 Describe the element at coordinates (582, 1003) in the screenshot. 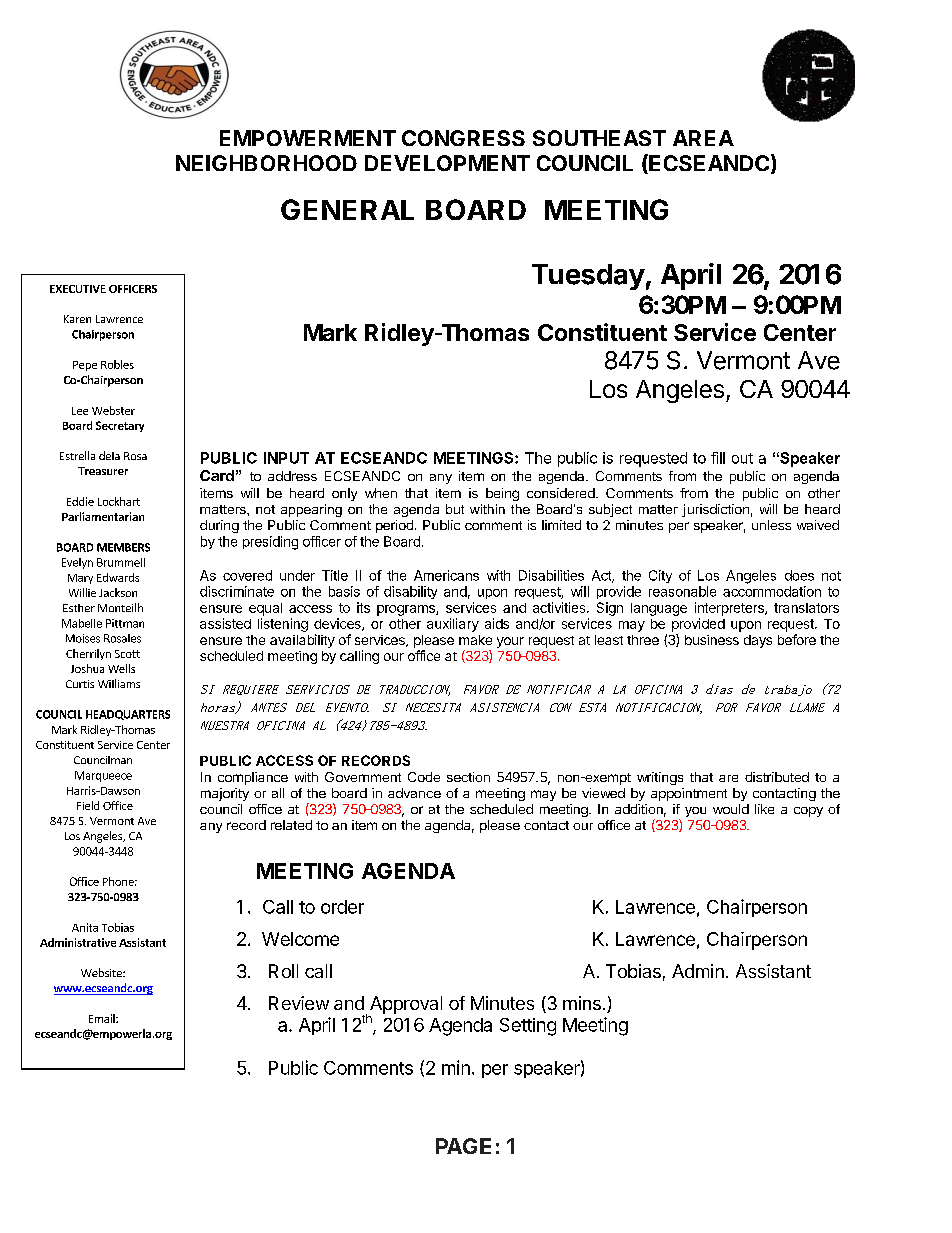

I see `mins` at that location.
